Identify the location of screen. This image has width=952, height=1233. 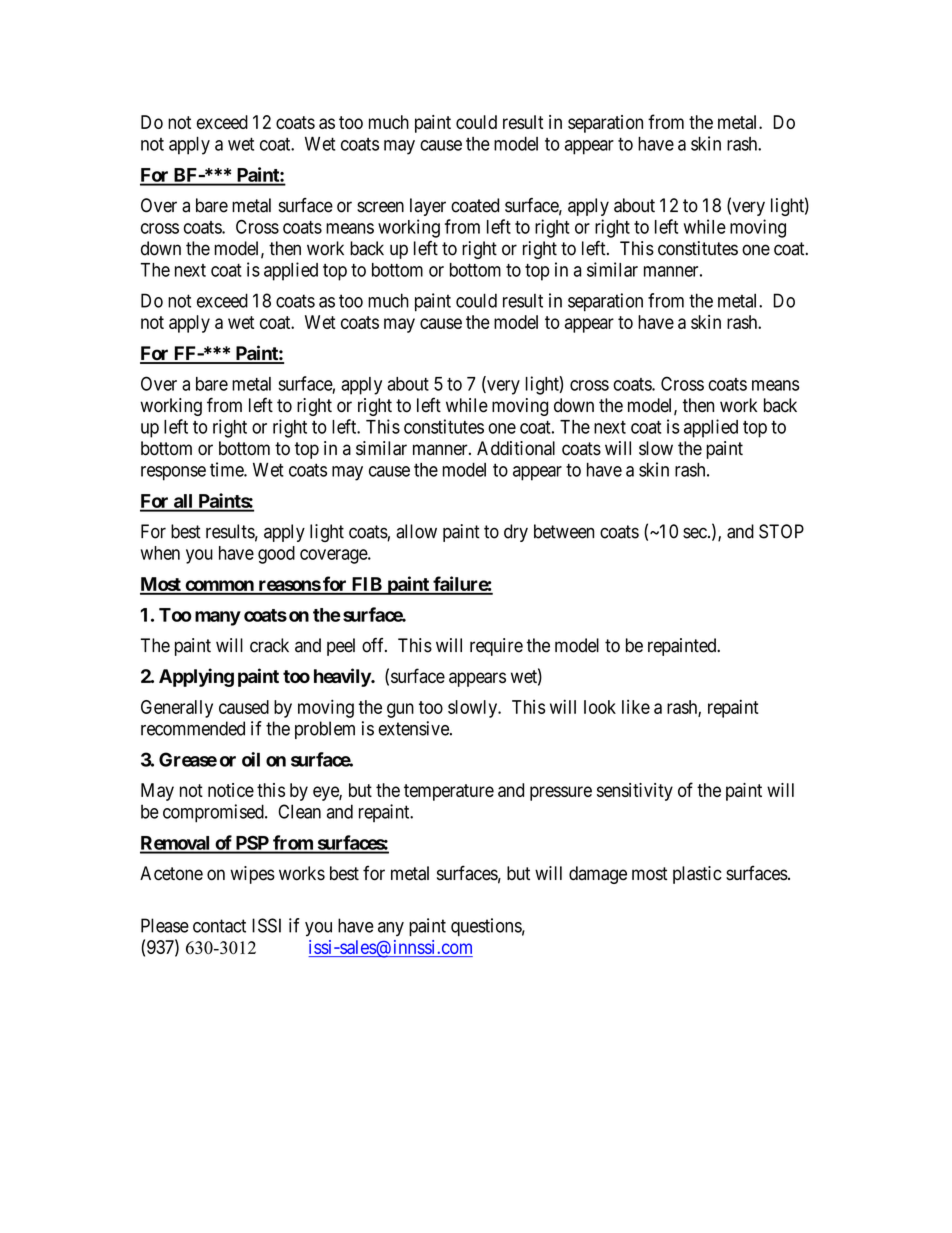
(380, 207).
